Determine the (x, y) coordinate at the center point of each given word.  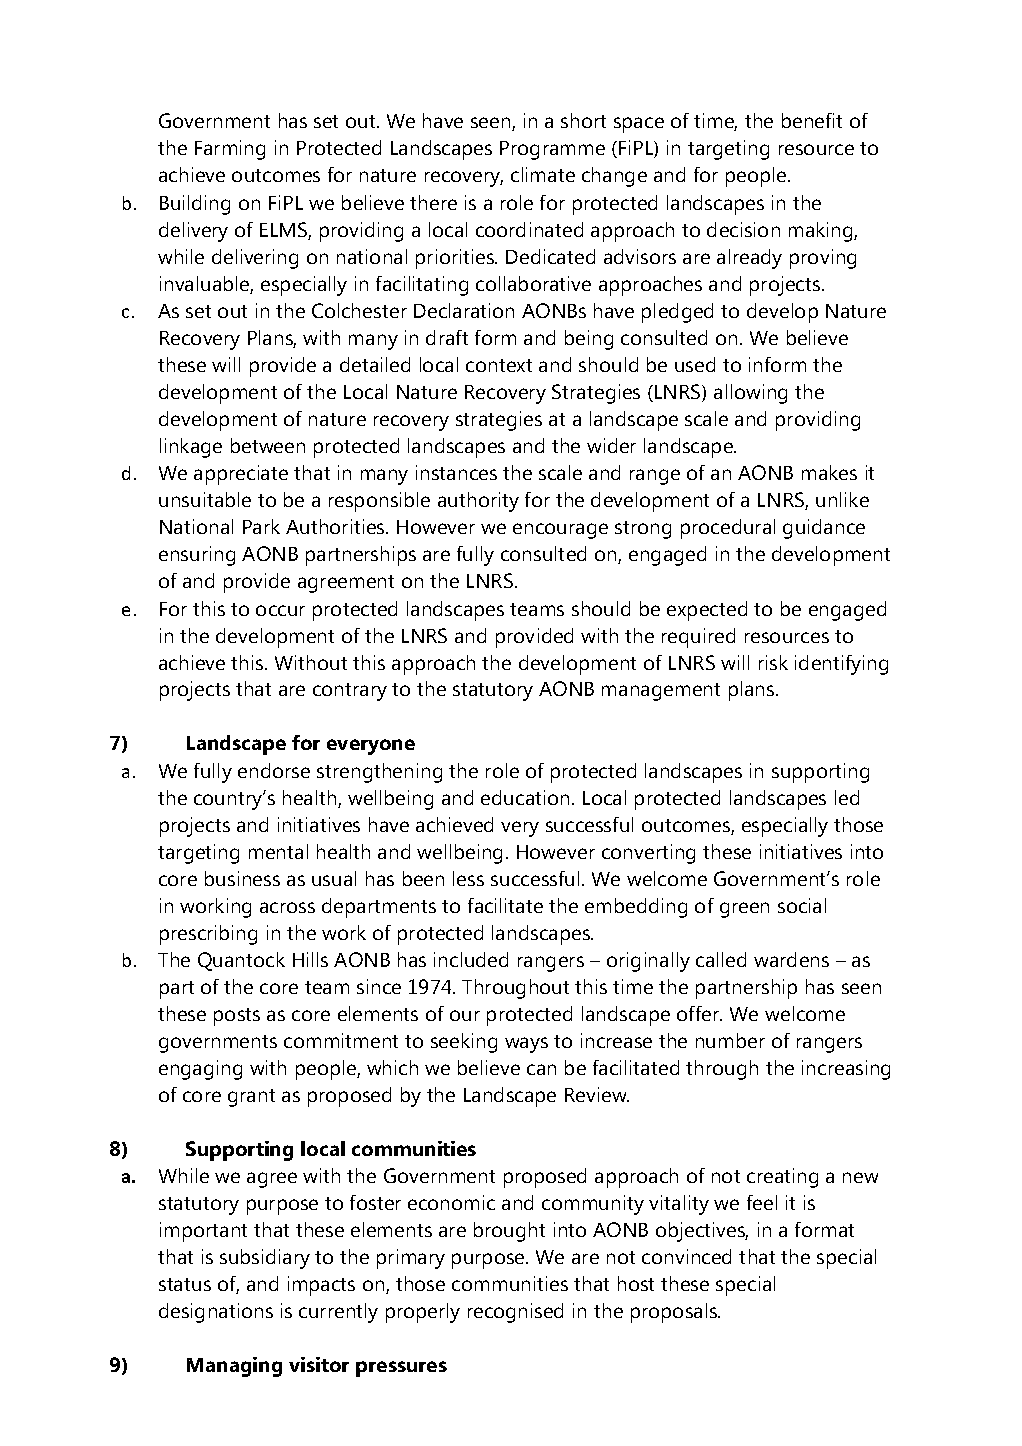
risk (773, 662)
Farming (230, 150)
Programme (552, 150)
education (525, 797)
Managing (234, 1367)
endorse (274, 770)
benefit (812, 120)
